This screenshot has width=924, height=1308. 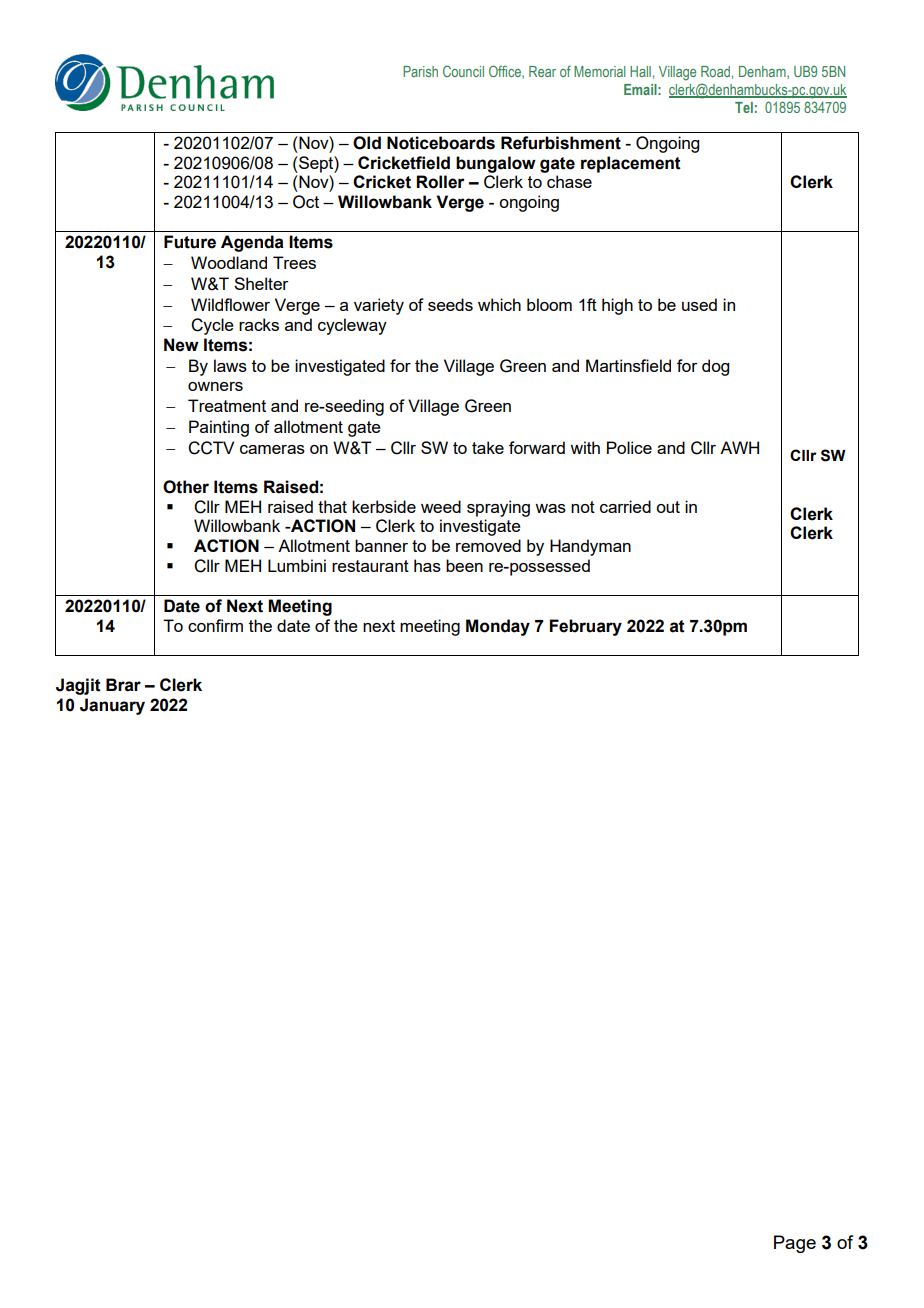 I want to click on January, so click(x=112, y=706).
